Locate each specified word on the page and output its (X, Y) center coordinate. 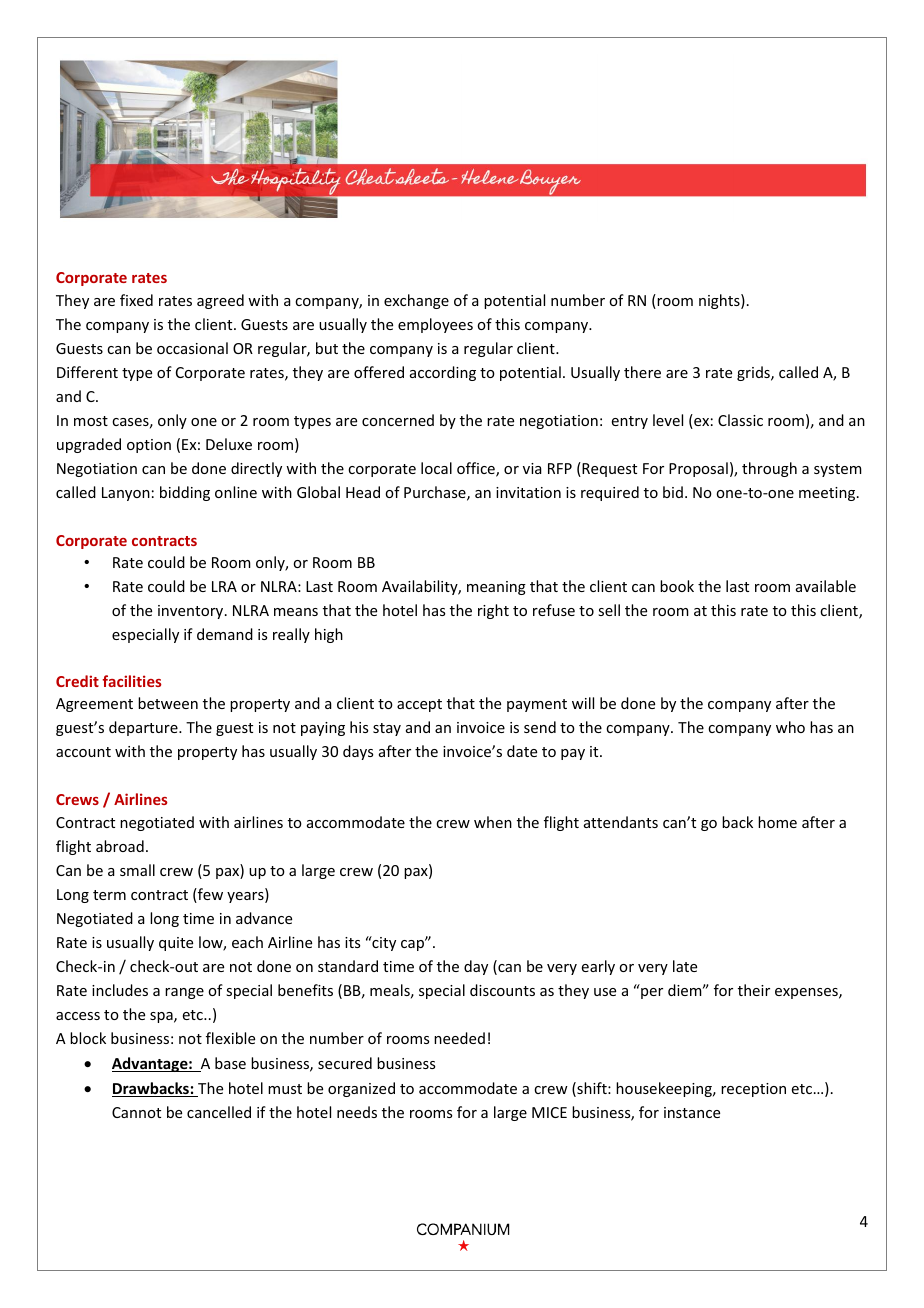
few (209, 895)
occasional (192, 348)
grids (754, 373)
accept (419, 705)
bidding (185, 493)
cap (414, 944)
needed (459, 1038)
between (168, 703)
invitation (528, 492)
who (790, 727)
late (685, 966)
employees (435, 325)
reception (753, 1090)
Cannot (136, 1112)
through (769, 469)
